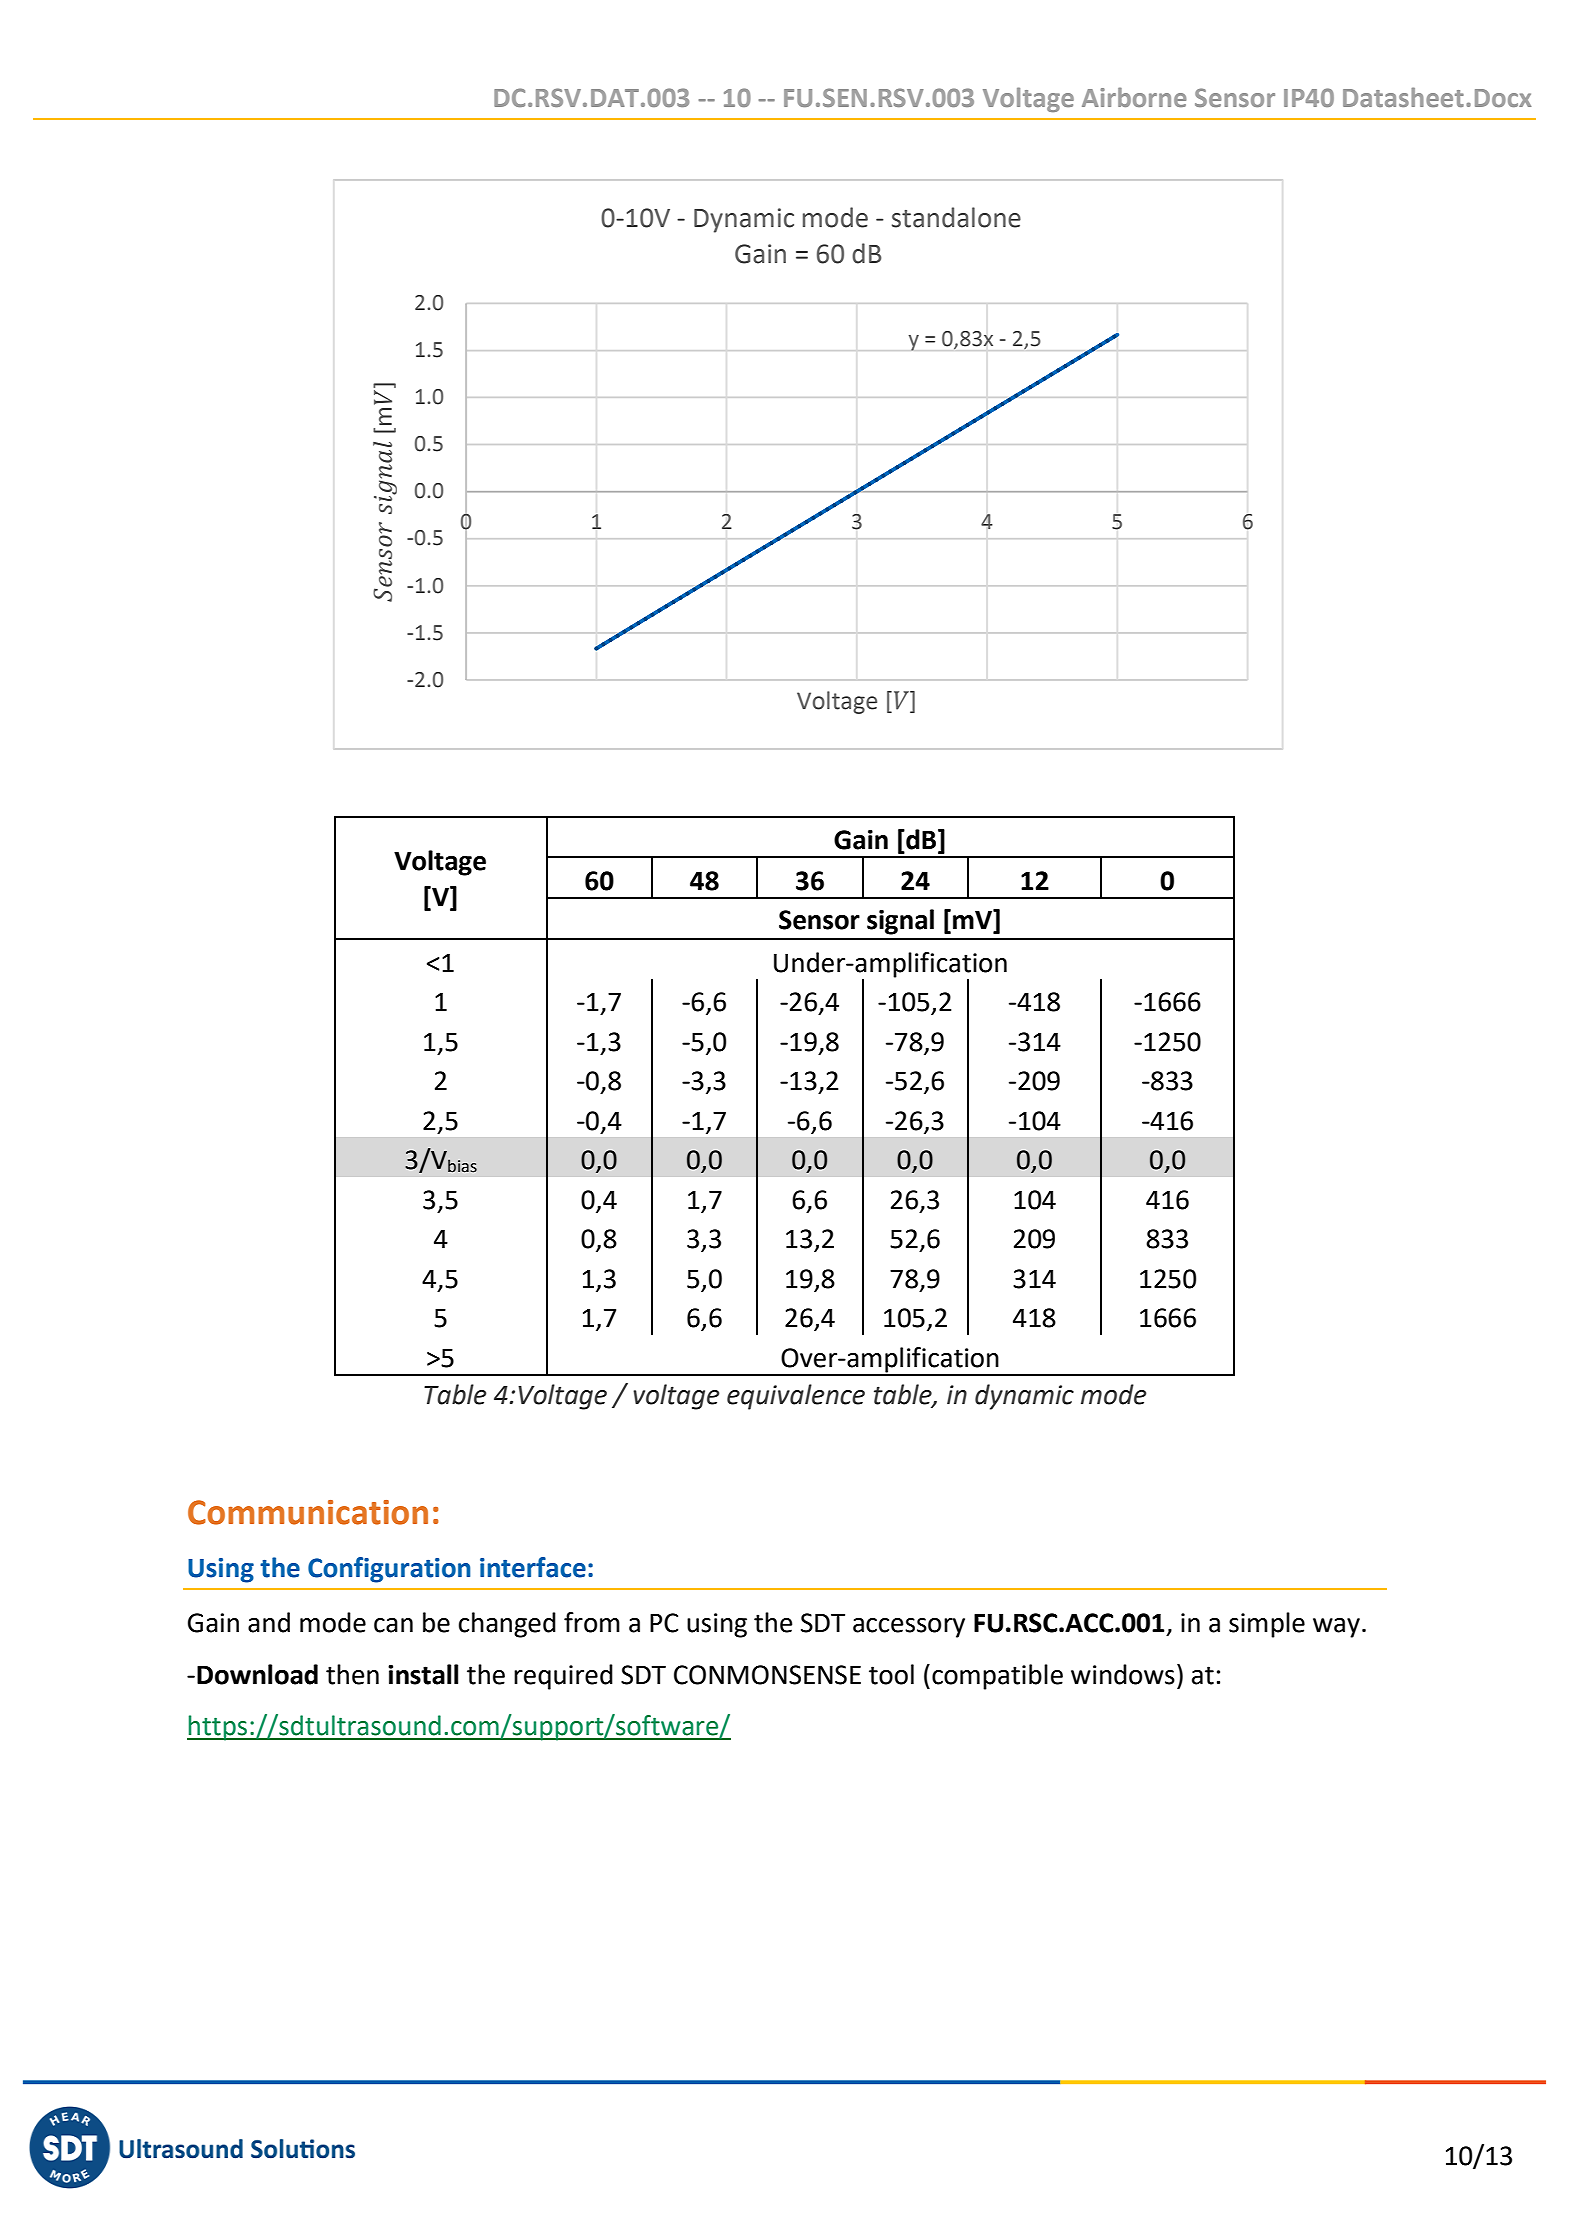 This screenshot has height=2218, width=1569. What do you see at coordinates (592, 1622) in the screenshot?
I see `from` at bounding box center [592, 1622].
